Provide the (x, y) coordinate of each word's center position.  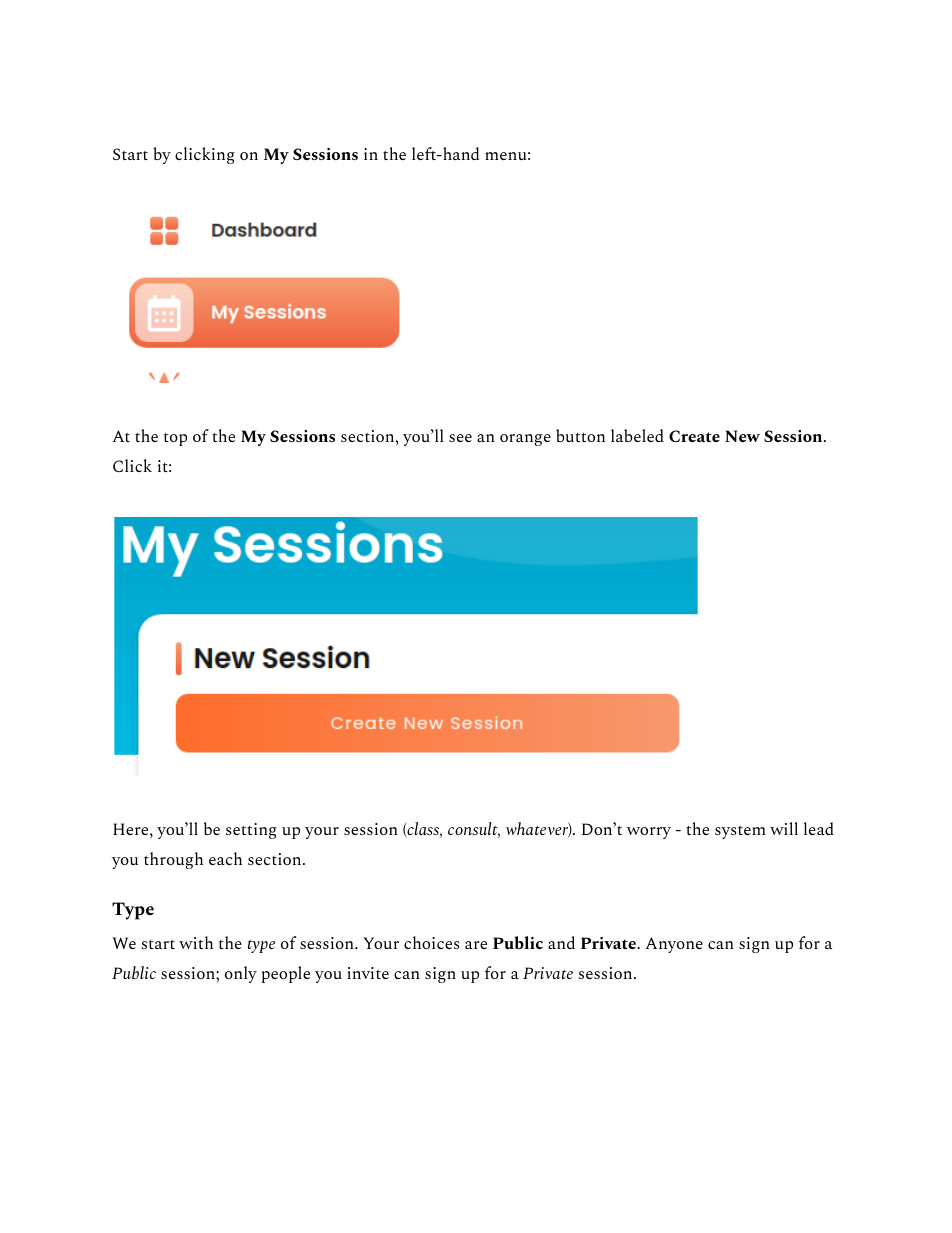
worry (649, 833)
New (742, 436)
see (460, 438)
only (241, 974)
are (476, 945)
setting (251, 831)
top (175, 439)
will (784, 828)
